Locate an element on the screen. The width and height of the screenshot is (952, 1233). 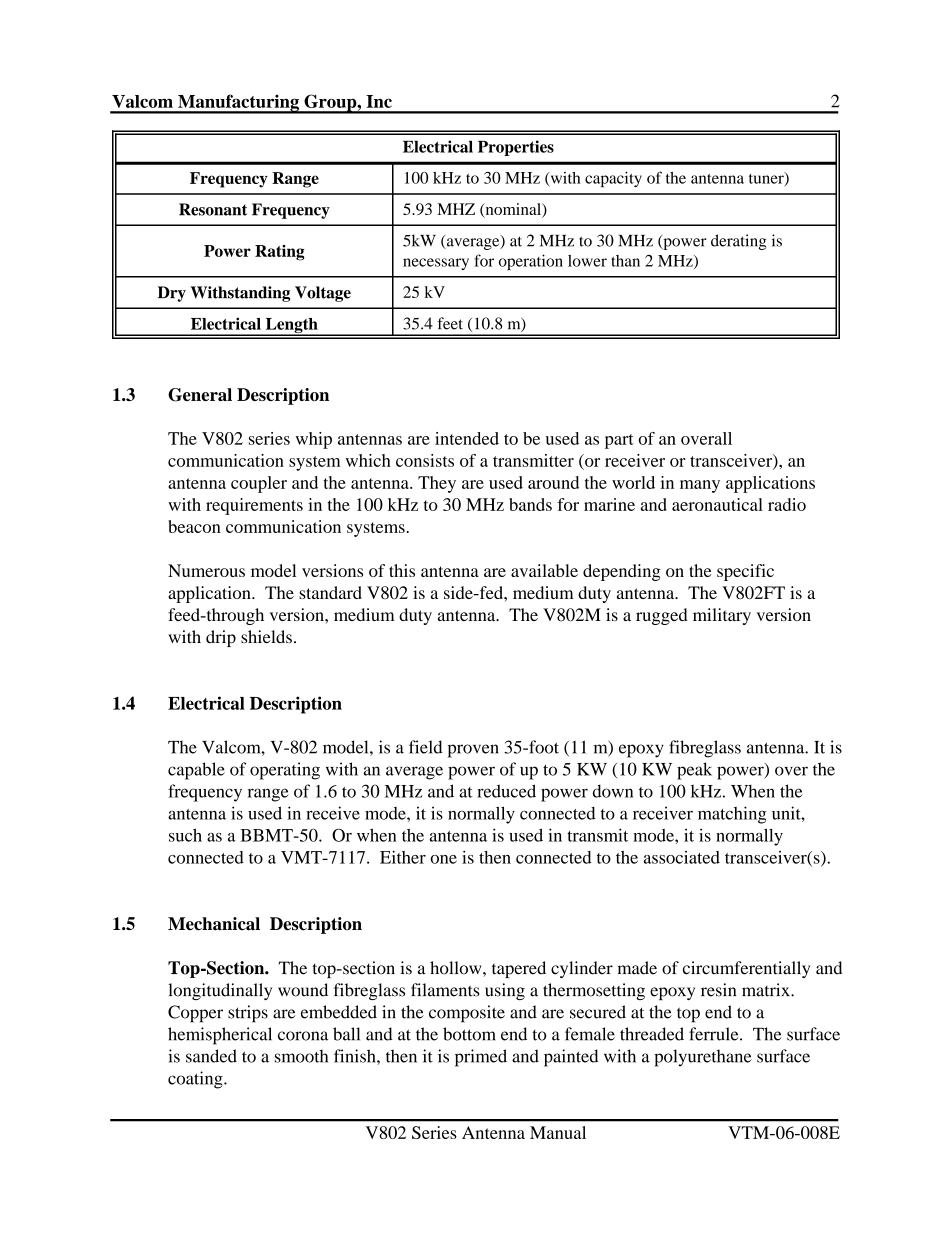
many is located at coordinates (700, 486).
